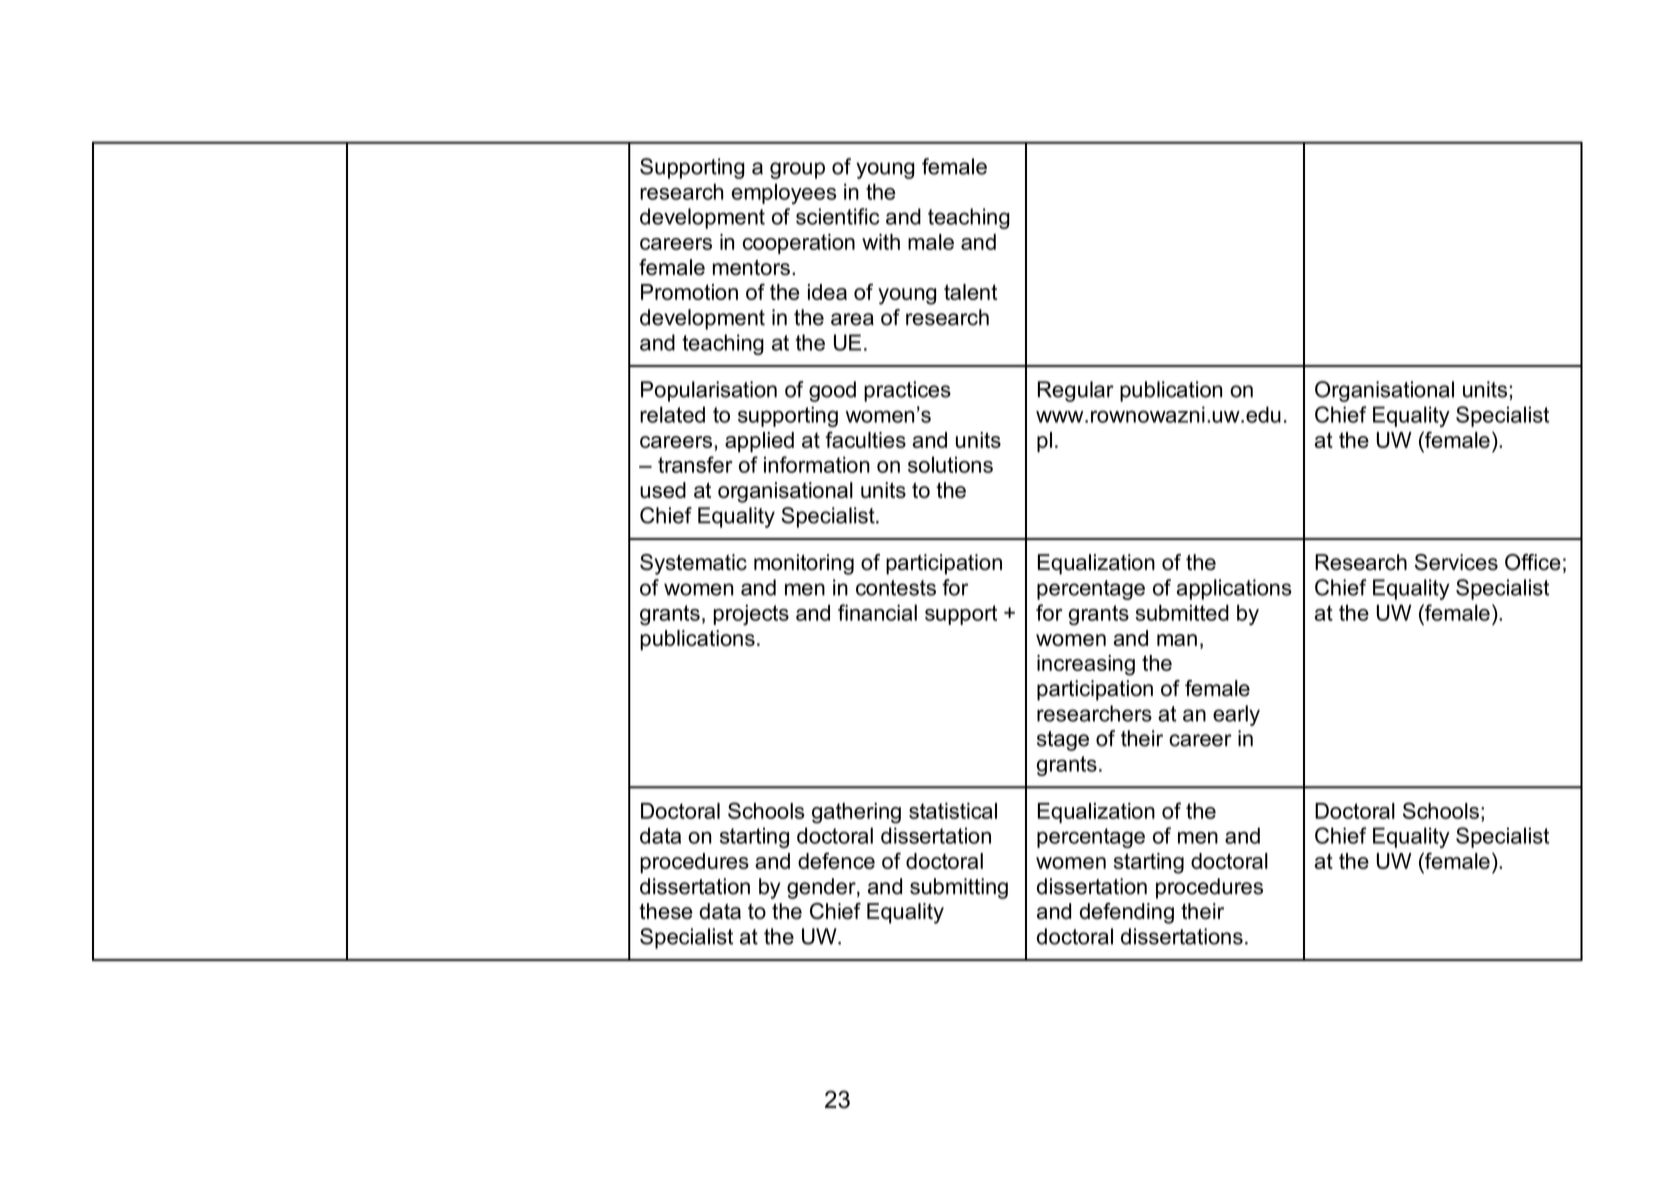 The width and height of the document is (1675, 1184). What do you see at coordinates (970, 292) in the document?
I see `talent` at bounding box center [970, 292].
